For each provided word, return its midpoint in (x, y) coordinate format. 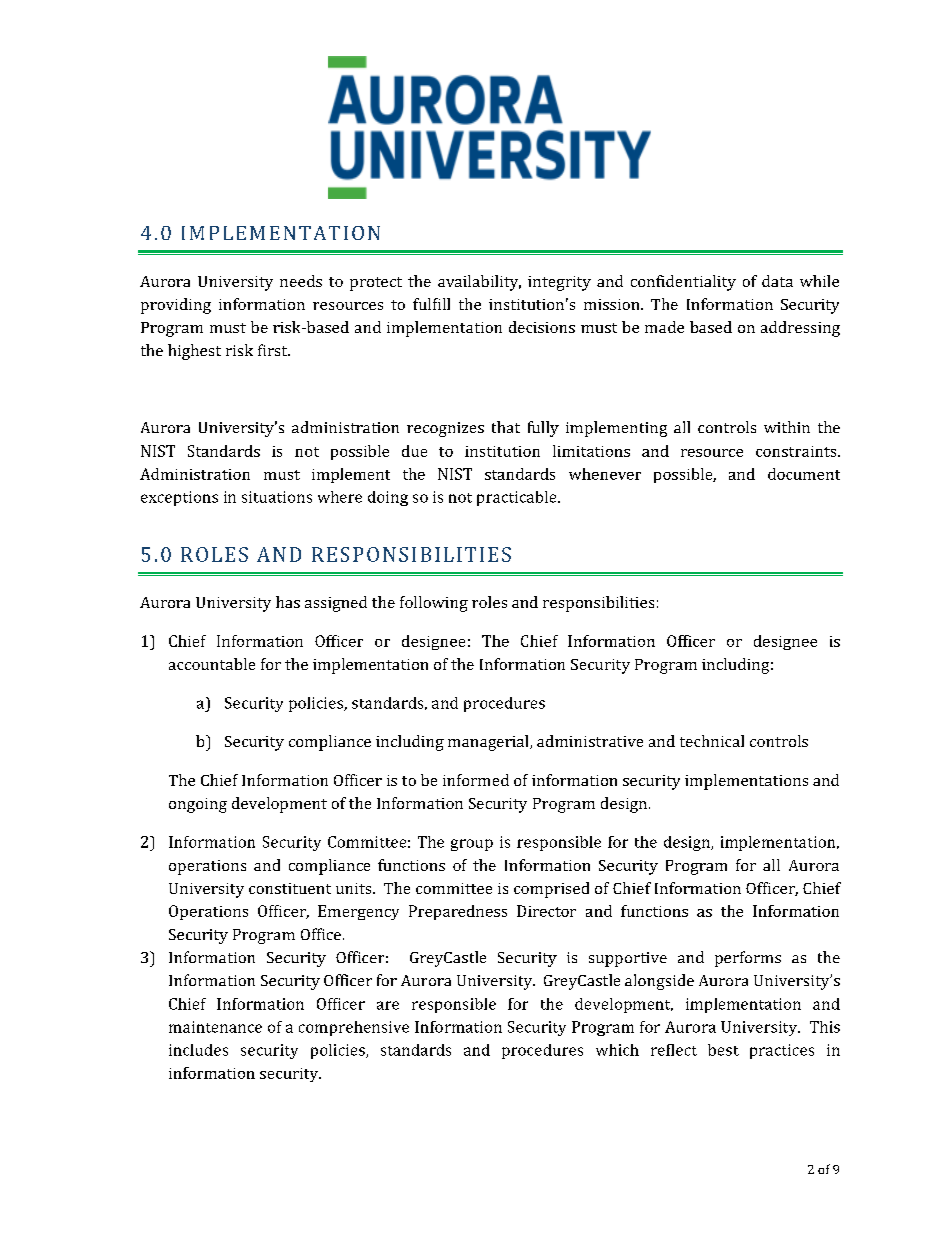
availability (479, 283)
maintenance (215, 1027)
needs (301, 281)
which (617, 1050)
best (723, 1050)
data (777, 281)
